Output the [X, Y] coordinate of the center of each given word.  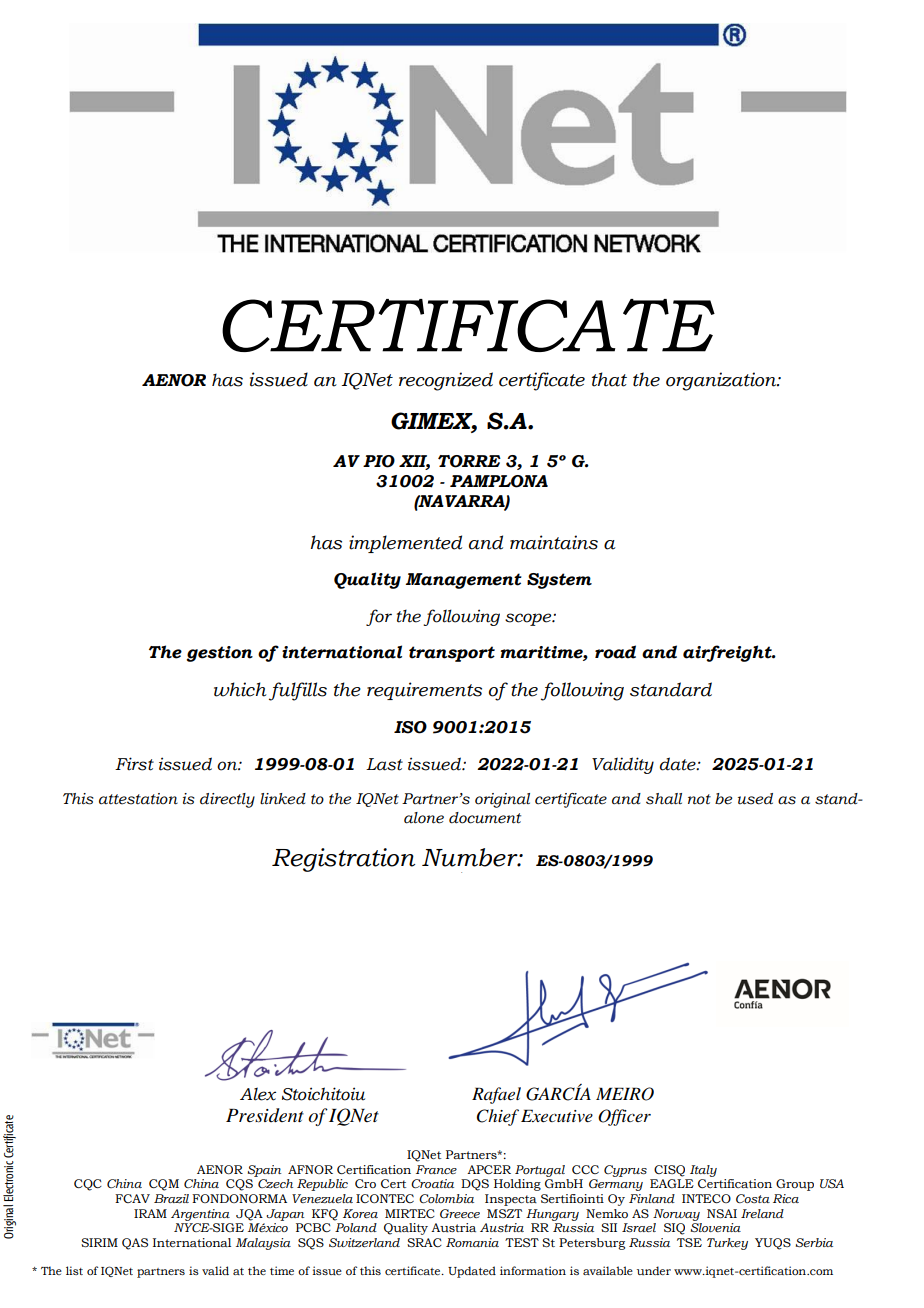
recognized [446, 381]
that [609, 379]
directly [227, 800]
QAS [135, 1244]
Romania [472, 1242]
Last [384, 764]
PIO [379, 461]
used [755, 799]
